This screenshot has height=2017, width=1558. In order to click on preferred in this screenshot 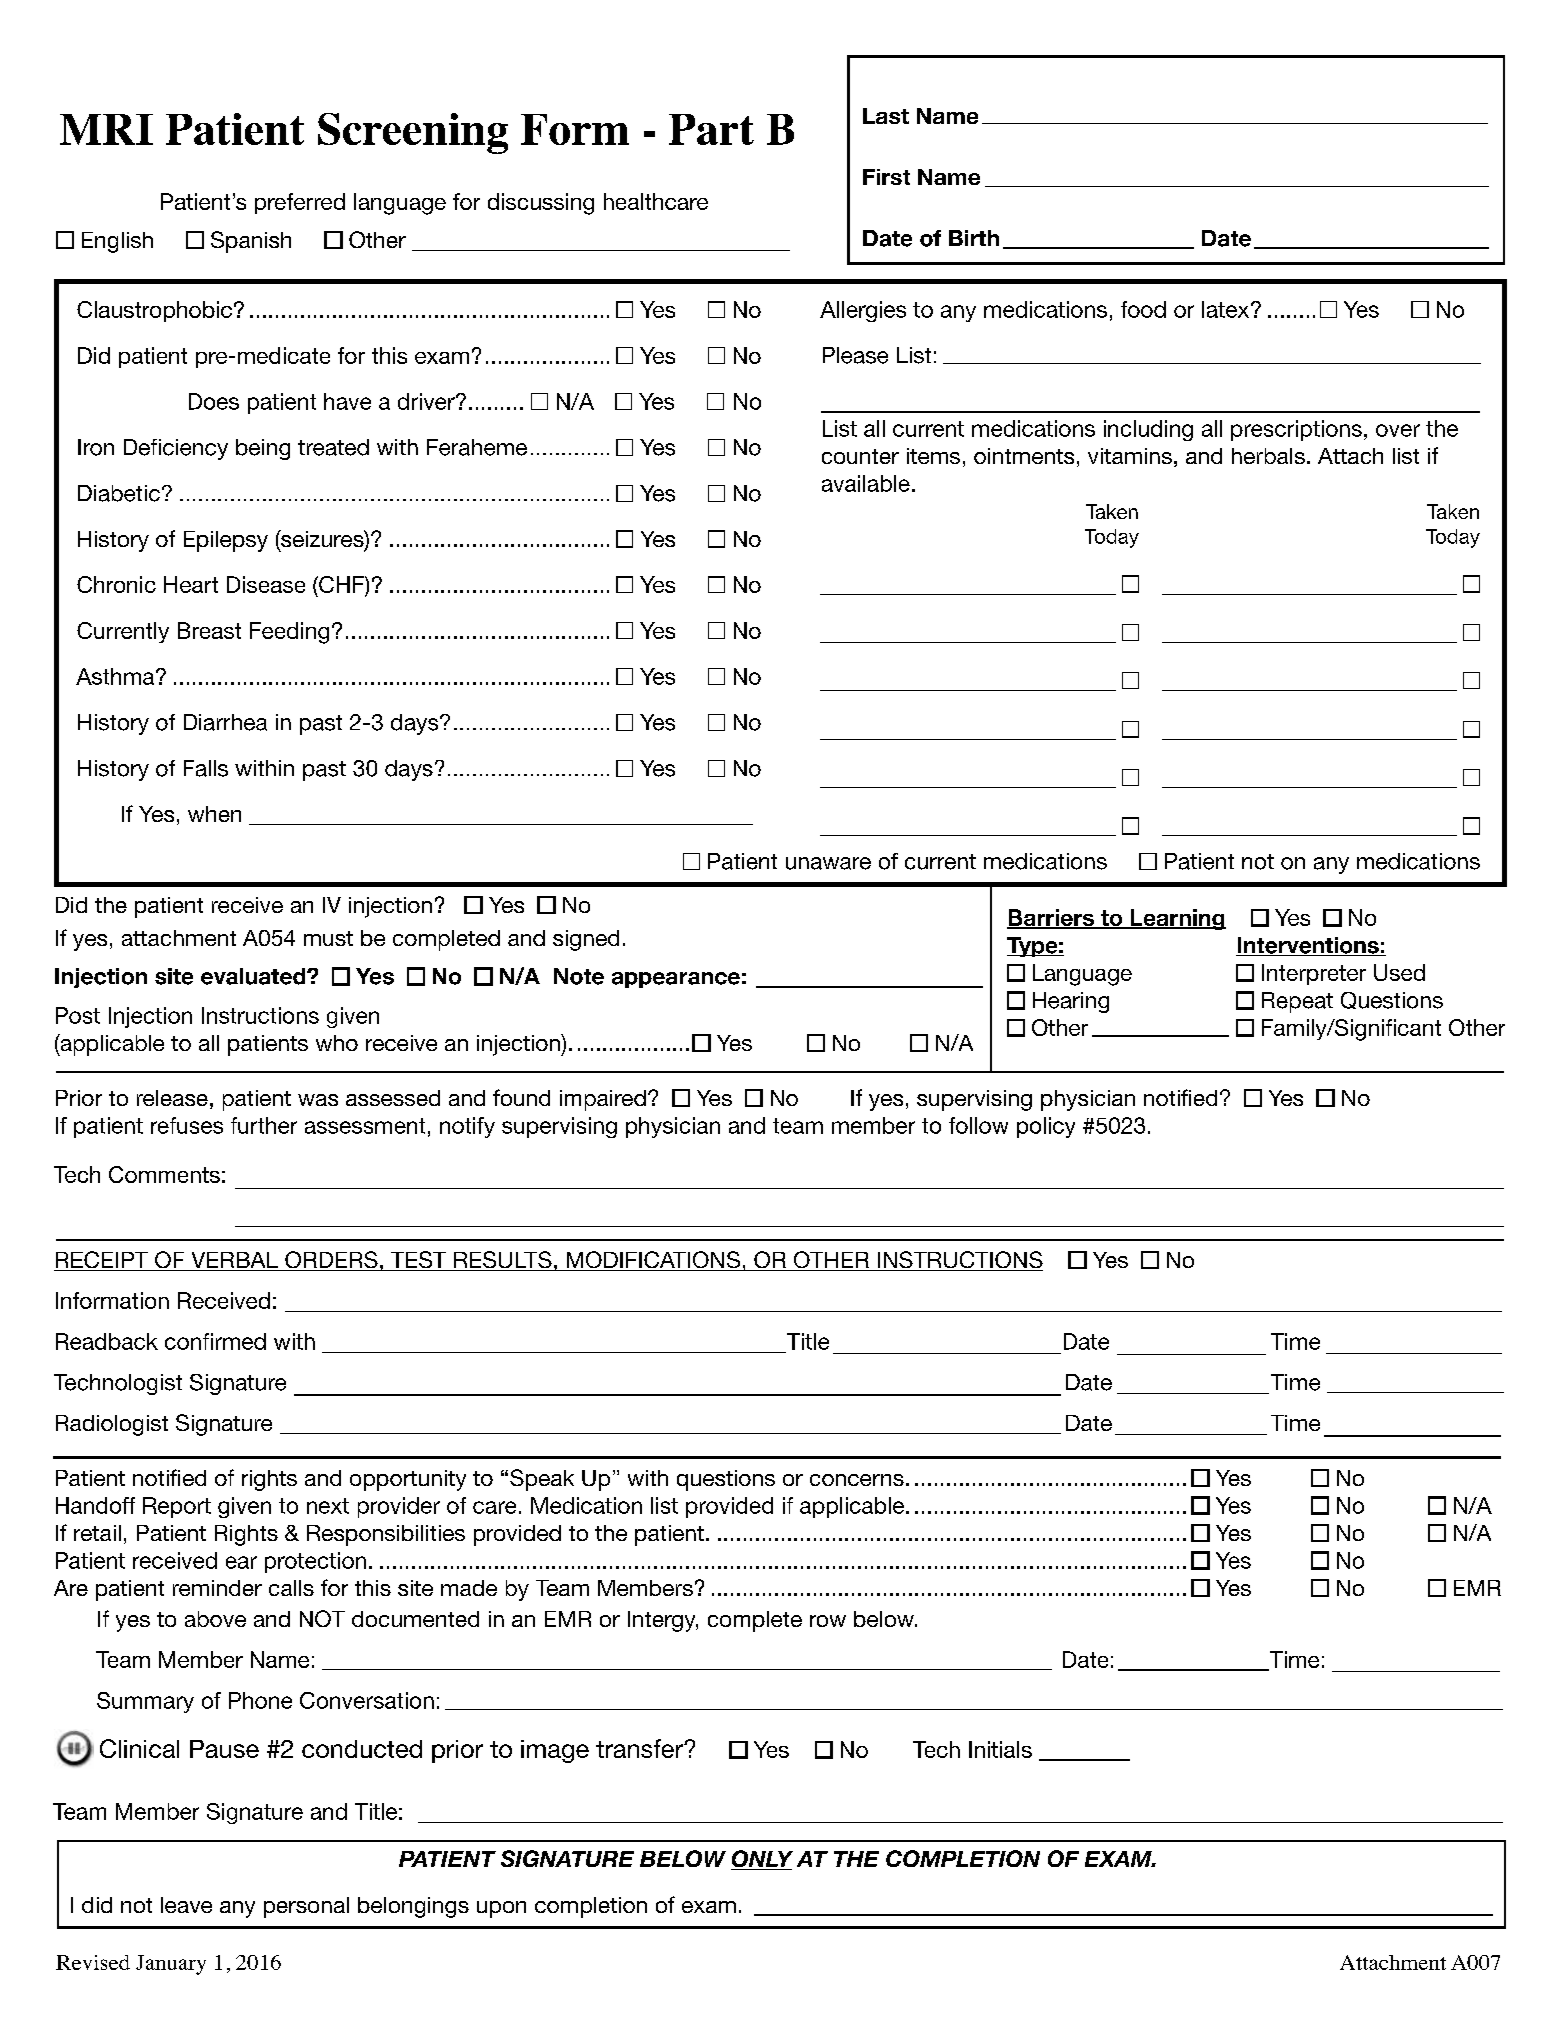, I will do `click(300, 203)`.
